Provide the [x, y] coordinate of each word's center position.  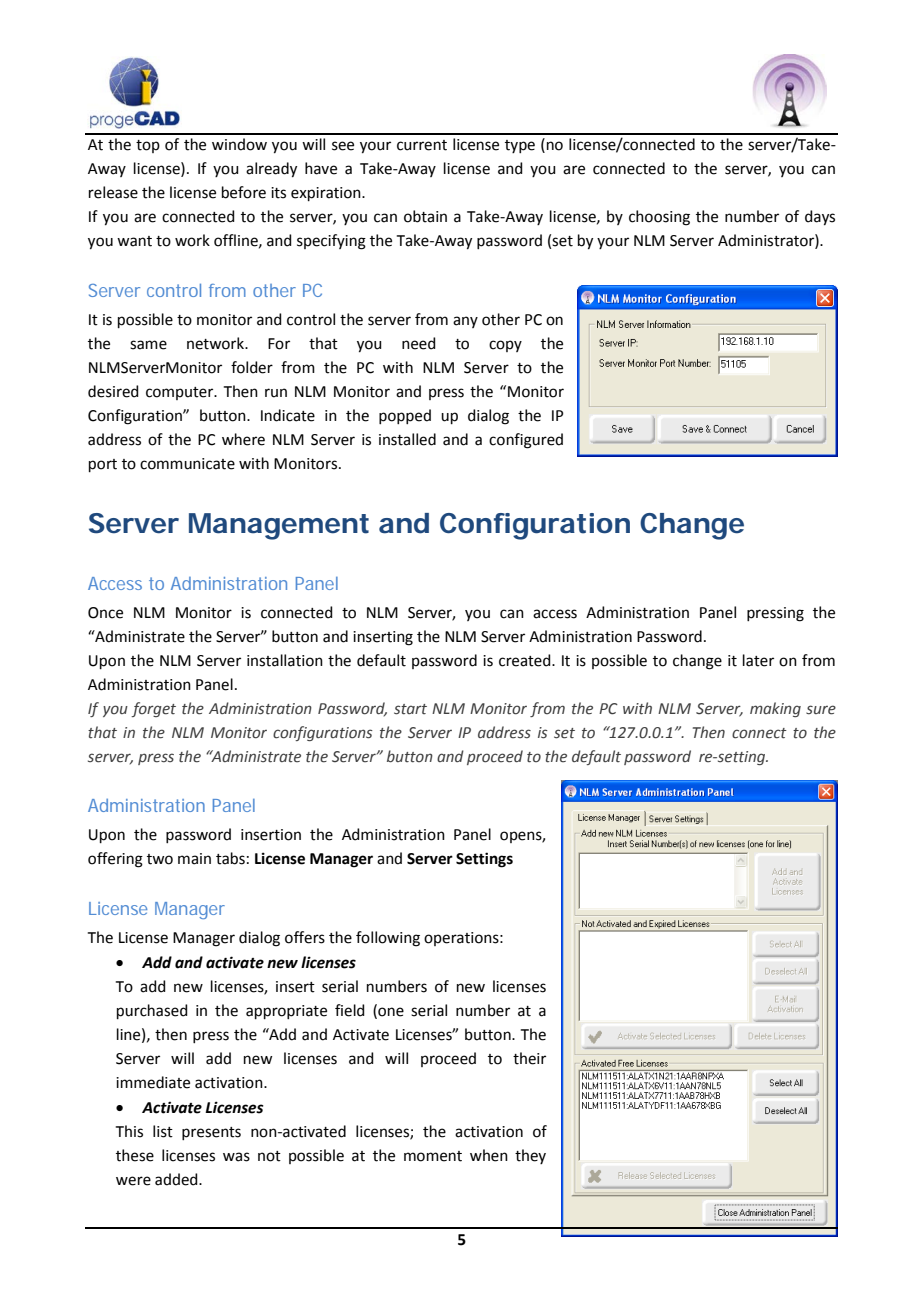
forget [153, 709]
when [489, 1155]
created [526, 660]
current [422, 145]
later [758, 660]
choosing [659, 218]
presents [211, 1133]
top [148, 146]
